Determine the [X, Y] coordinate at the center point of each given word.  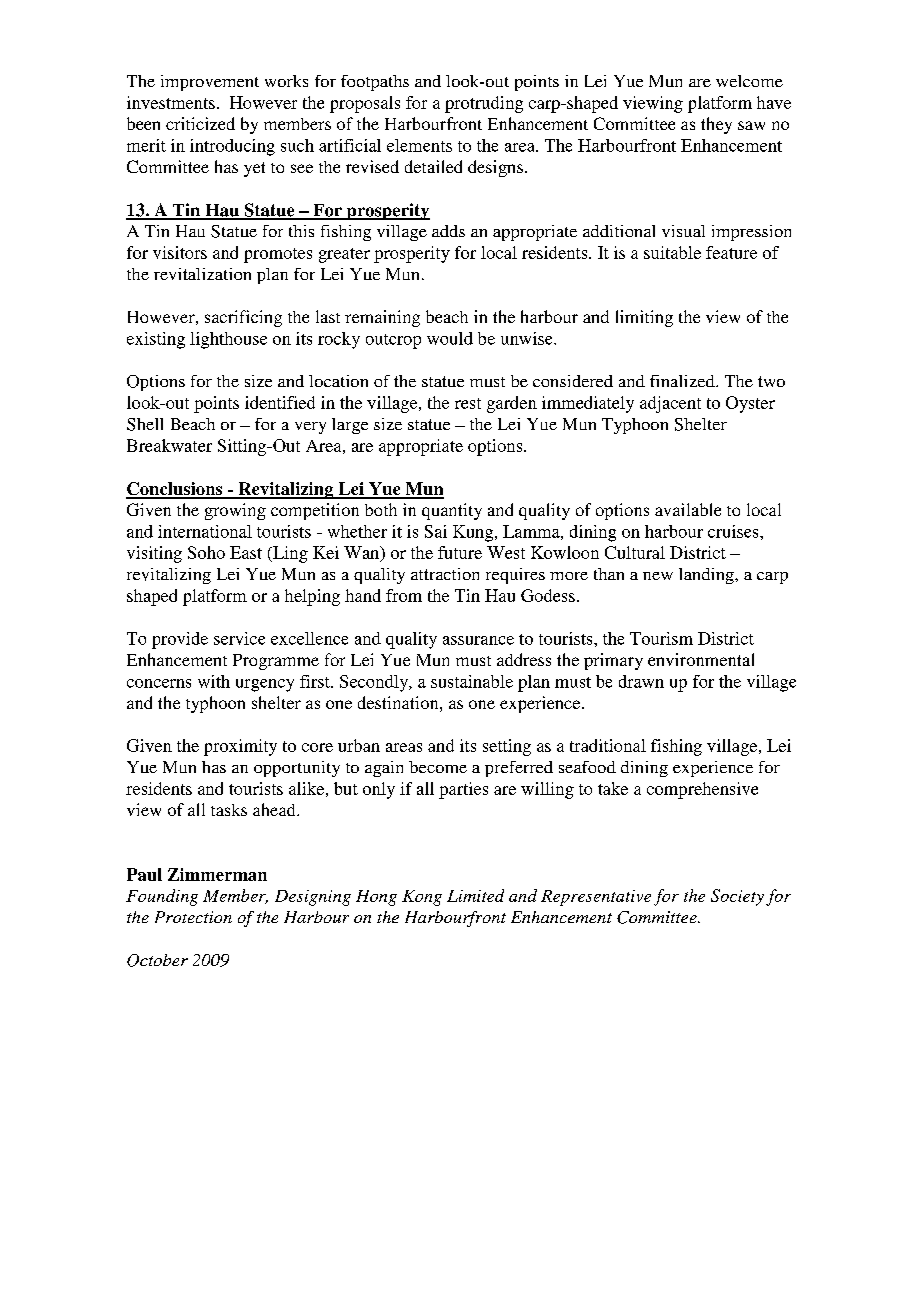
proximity [240, 747]
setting [507, 747]
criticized [200, 123]
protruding [484, 104]
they [716, 125]
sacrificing [243, 318]
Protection [193, 917]
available [688, 509]
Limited [475, 895]
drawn [641, 681]
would [450, 338]
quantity [452, 511]
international [205, 531]
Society [737, 897]
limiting [644, 318]
